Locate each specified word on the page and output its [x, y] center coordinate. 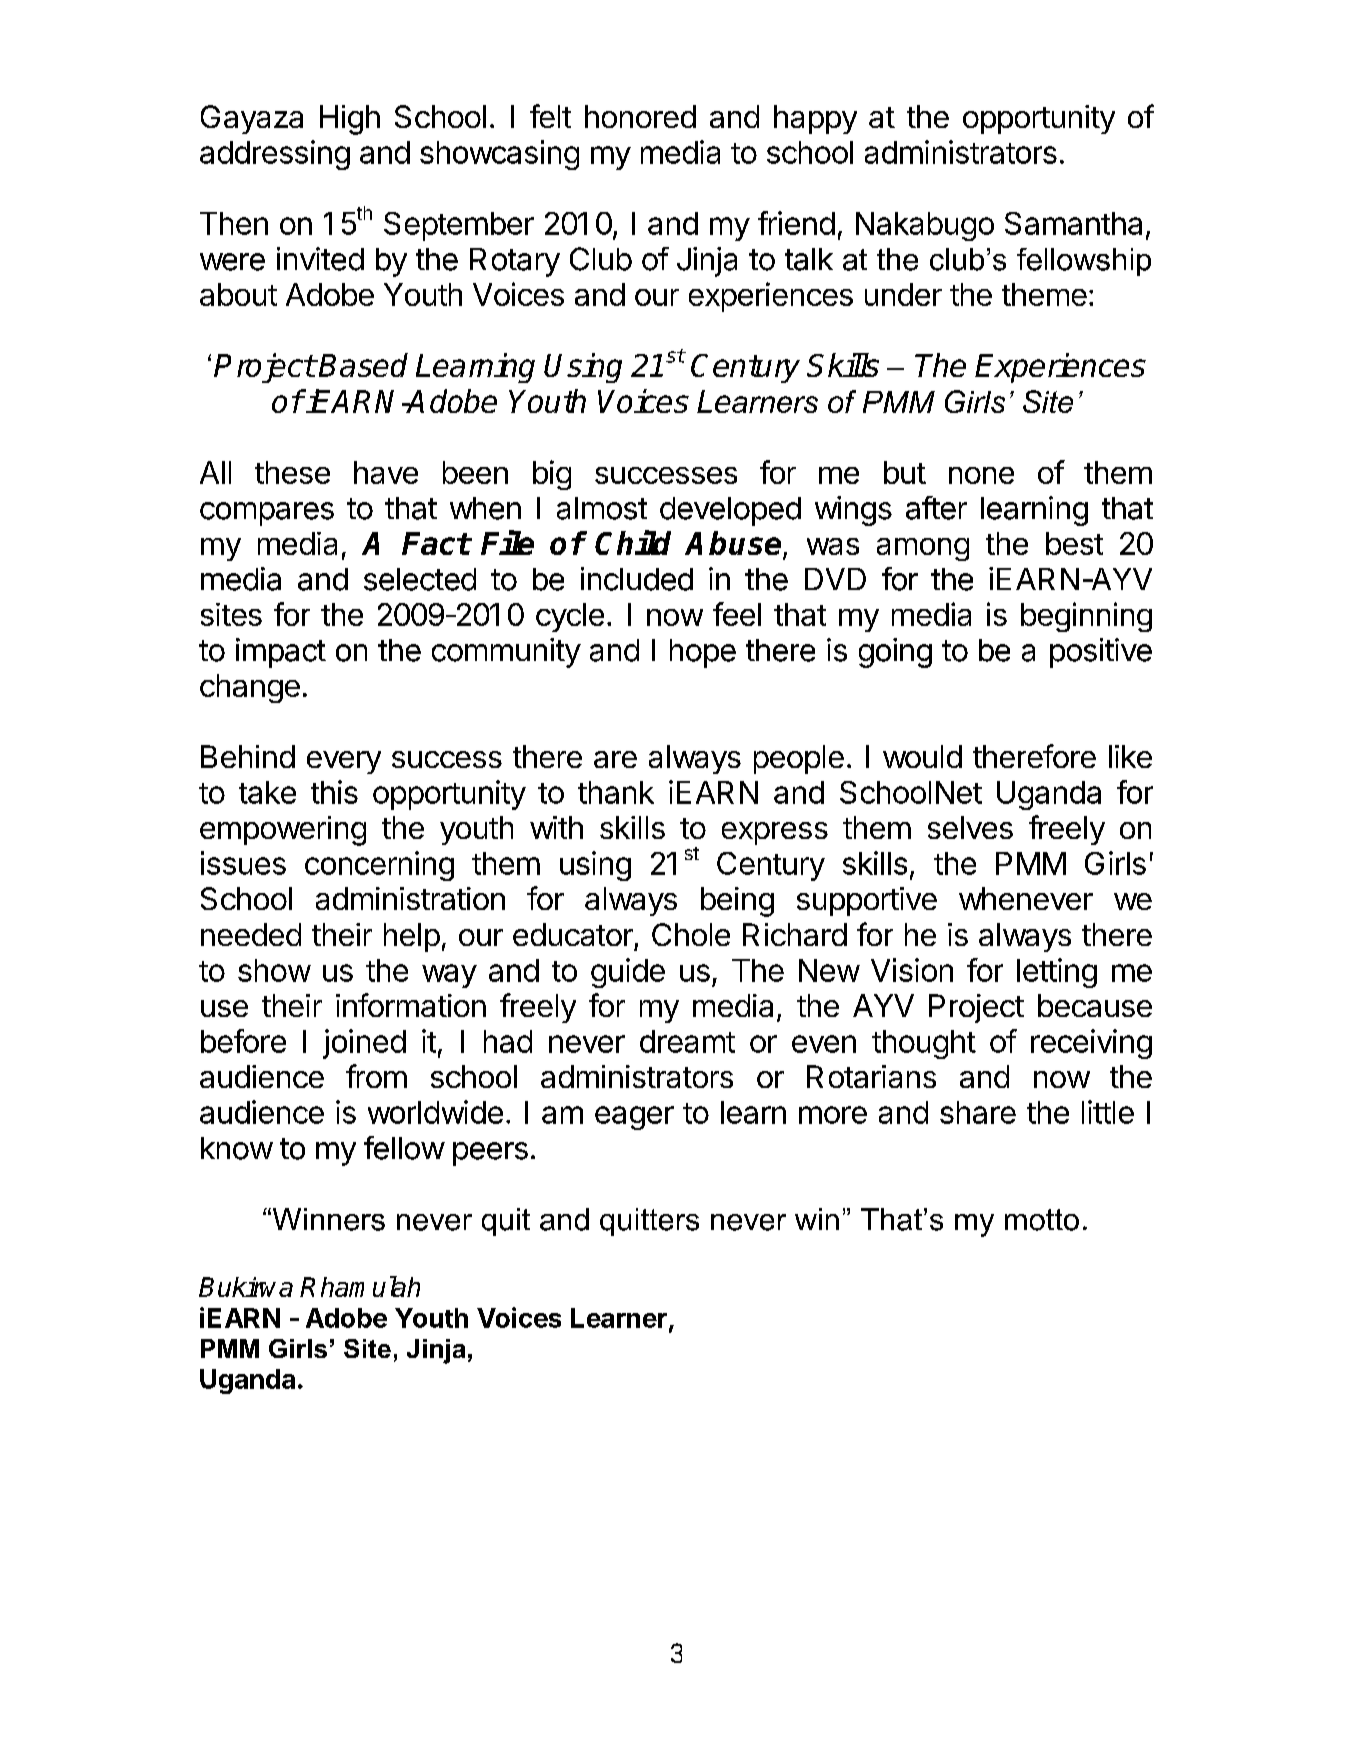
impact [281, 653]
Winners [327, 1219]
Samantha [1073, 223]
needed [251, 934]
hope [703, 653]
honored [640, 116]
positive [1101, 653]
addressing [275, 155]
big [552, 475]
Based [363, 365]
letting [1057, 973]
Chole [691, 934]
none [981, 475]
